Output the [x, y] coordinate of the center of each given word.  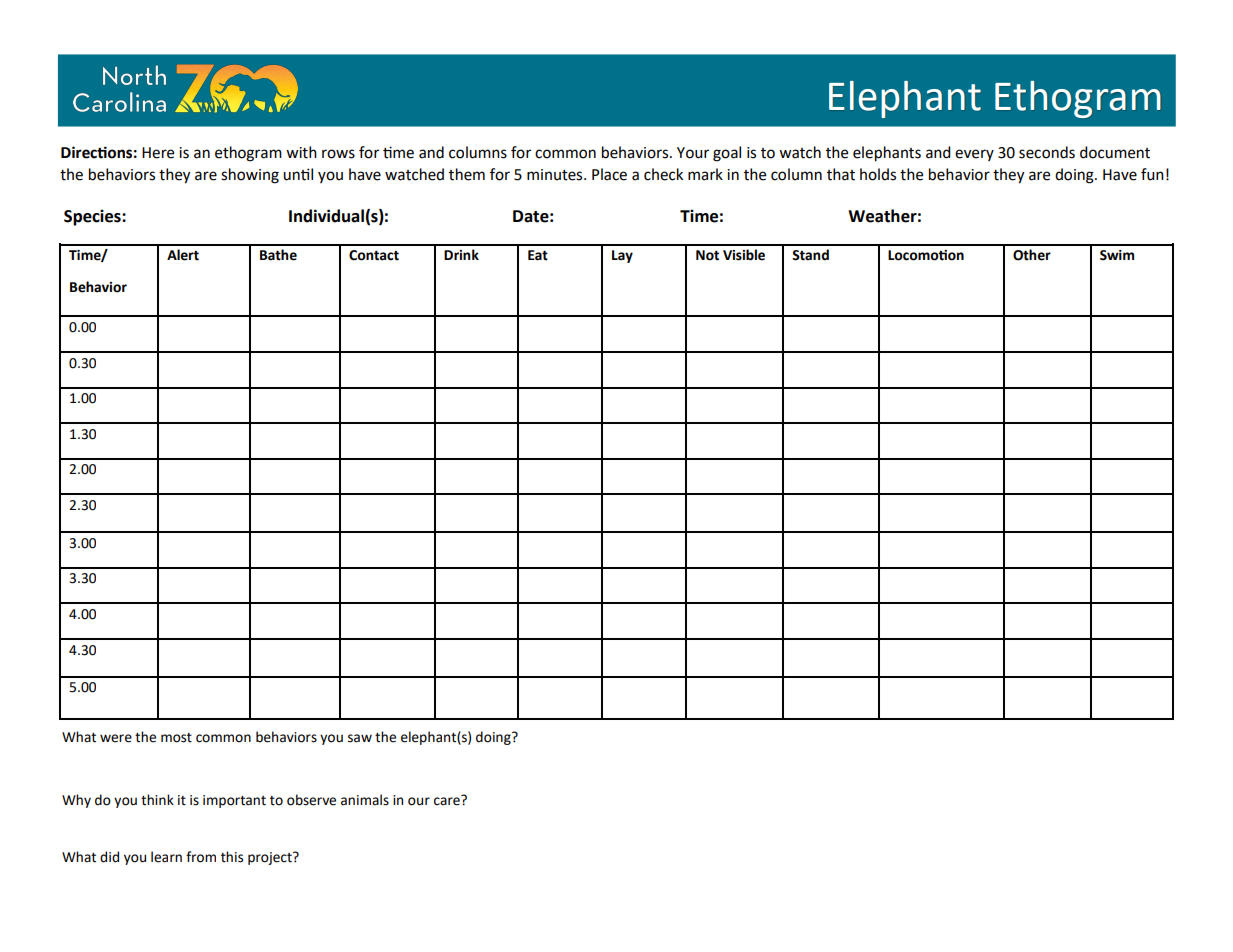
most [176, 738]
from [201, 857]
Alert [183, 255]
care [448, 800]
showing [250, 176]
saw [360, 738]
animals [365, 800]
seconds [1047, 152]
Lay [622, 256]
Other [1032, 255]
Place [609, 174]
